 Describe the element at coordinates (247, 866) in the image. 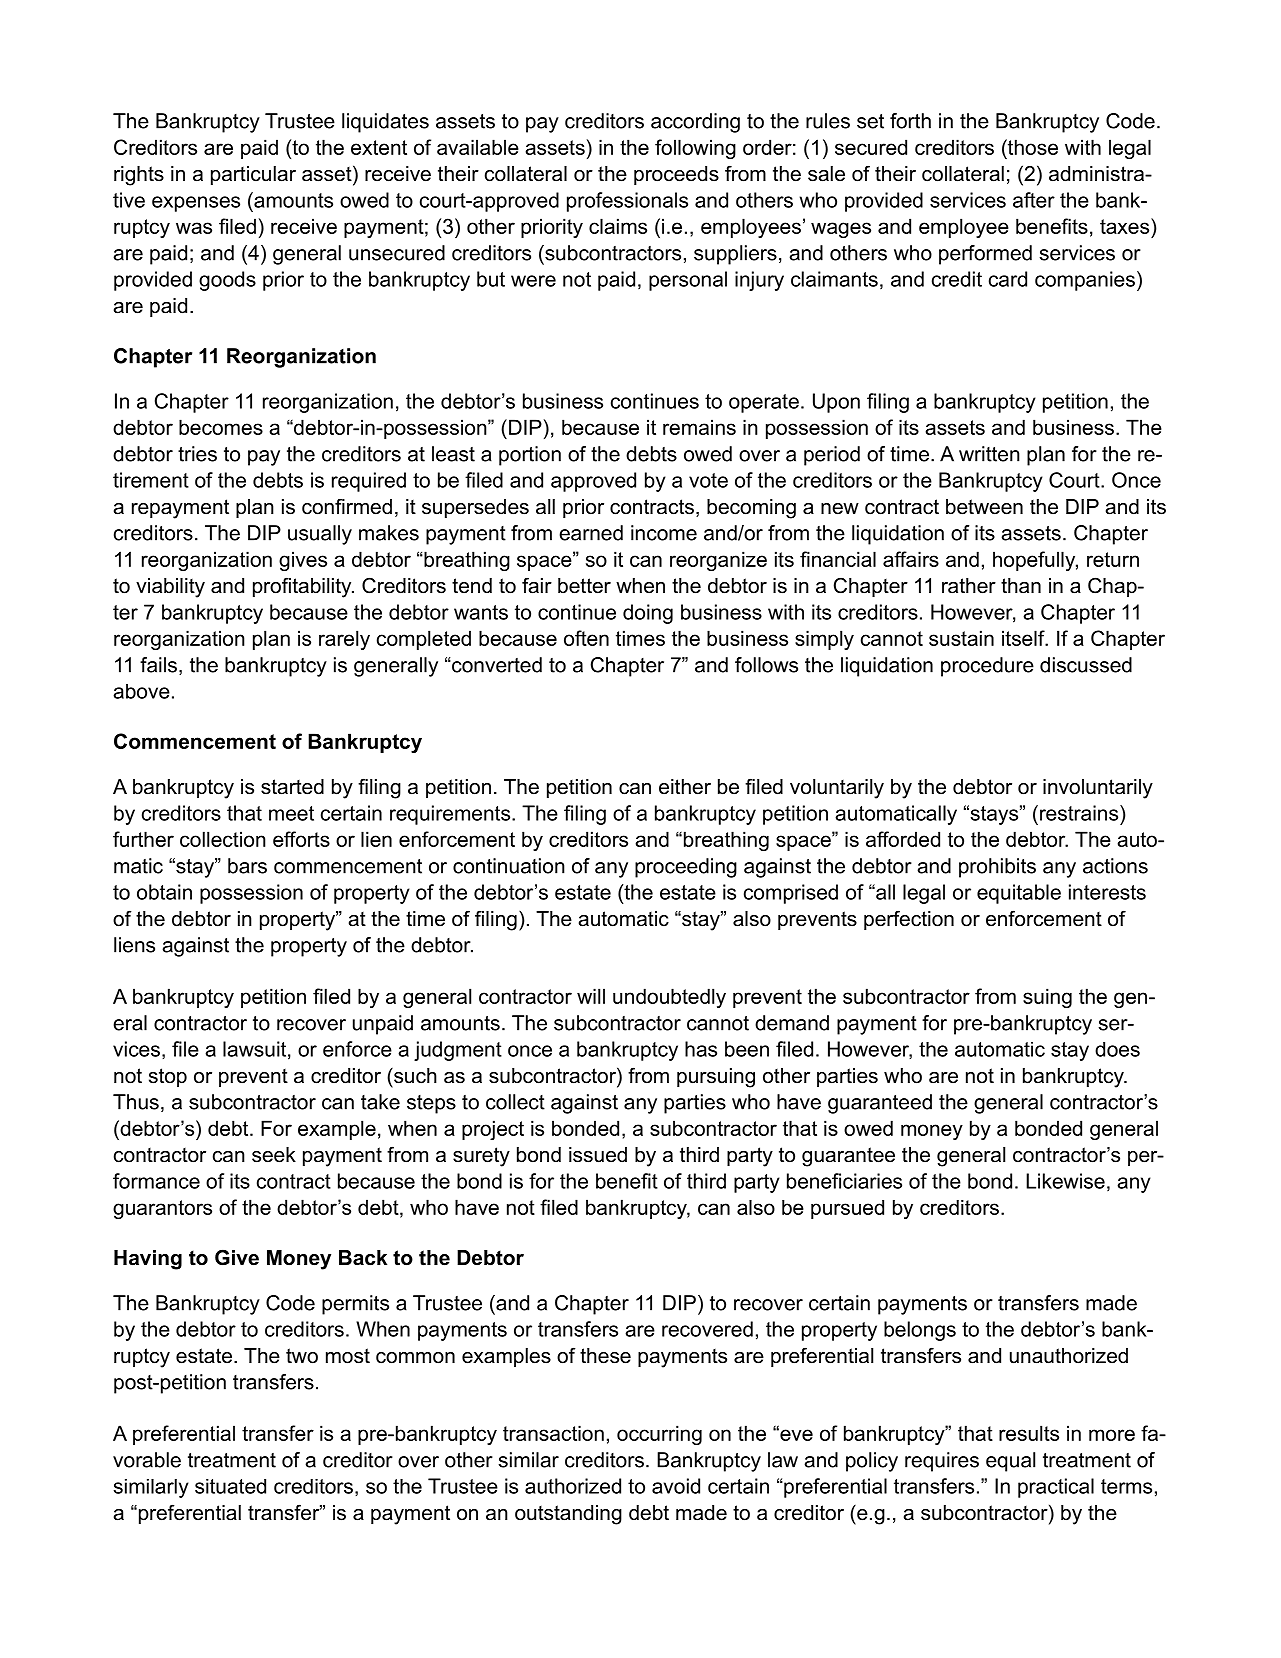

I see `bars` at that location.
